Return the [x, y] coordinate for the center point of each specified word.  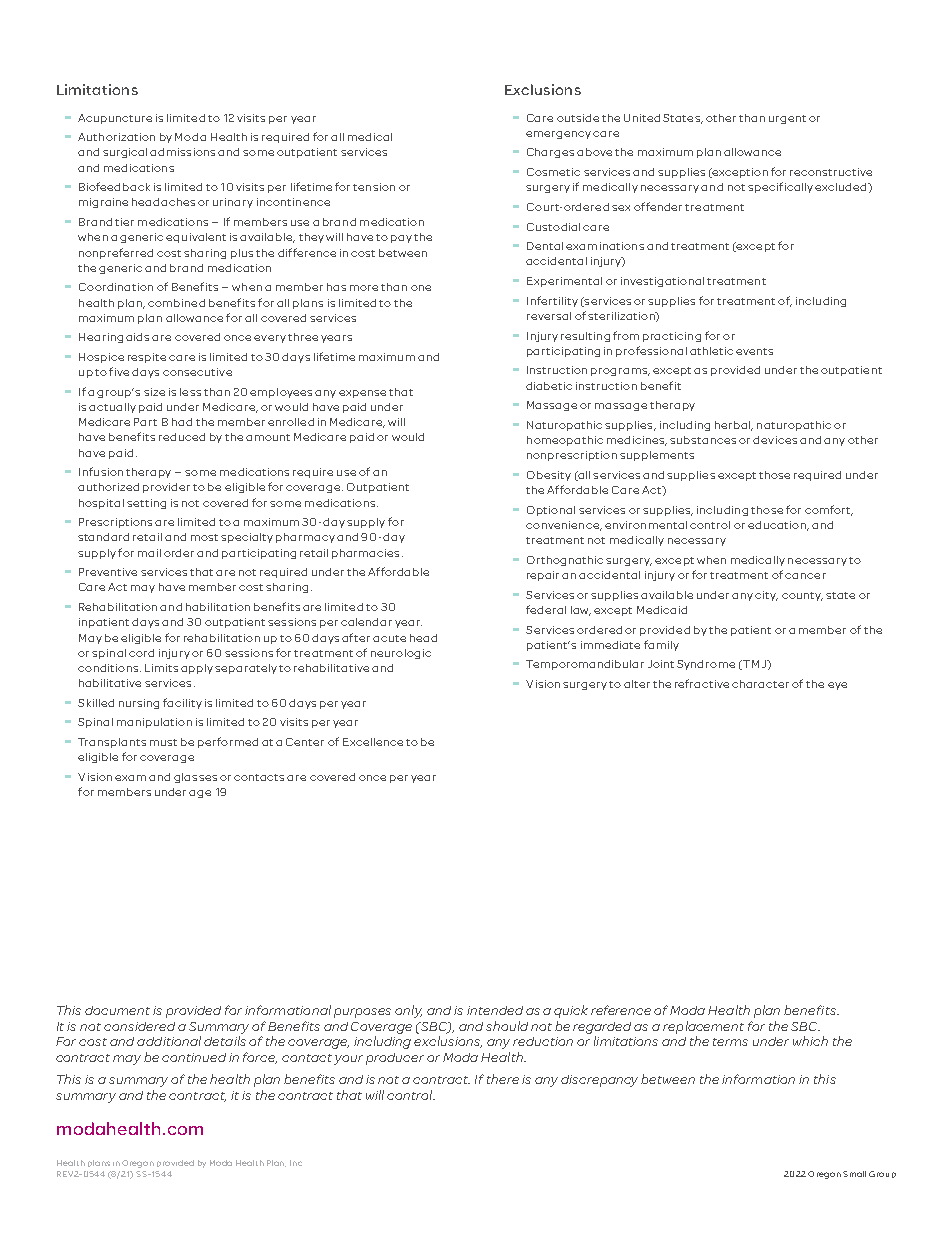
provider [166, 488]
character [760, 684]
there [503, 1079]
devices [775, 440]
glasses [195, 778]
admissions [182, 152]
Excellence [373, 742]
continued [194, 1057]
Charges [550, 153]
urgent [787, 119]
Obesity [549, 476]
